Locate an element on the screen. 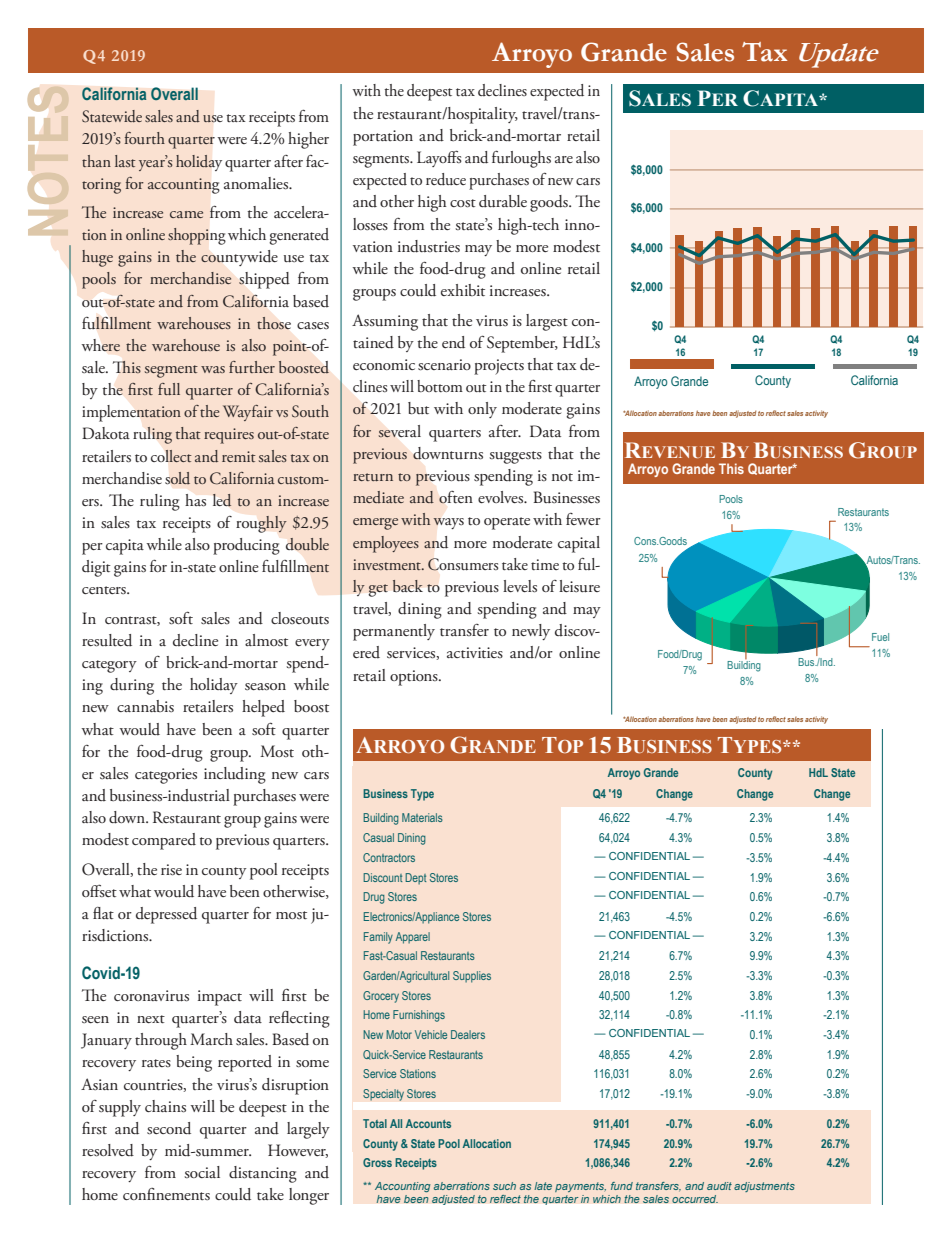  fourth is located at coordinates (145, 138).
